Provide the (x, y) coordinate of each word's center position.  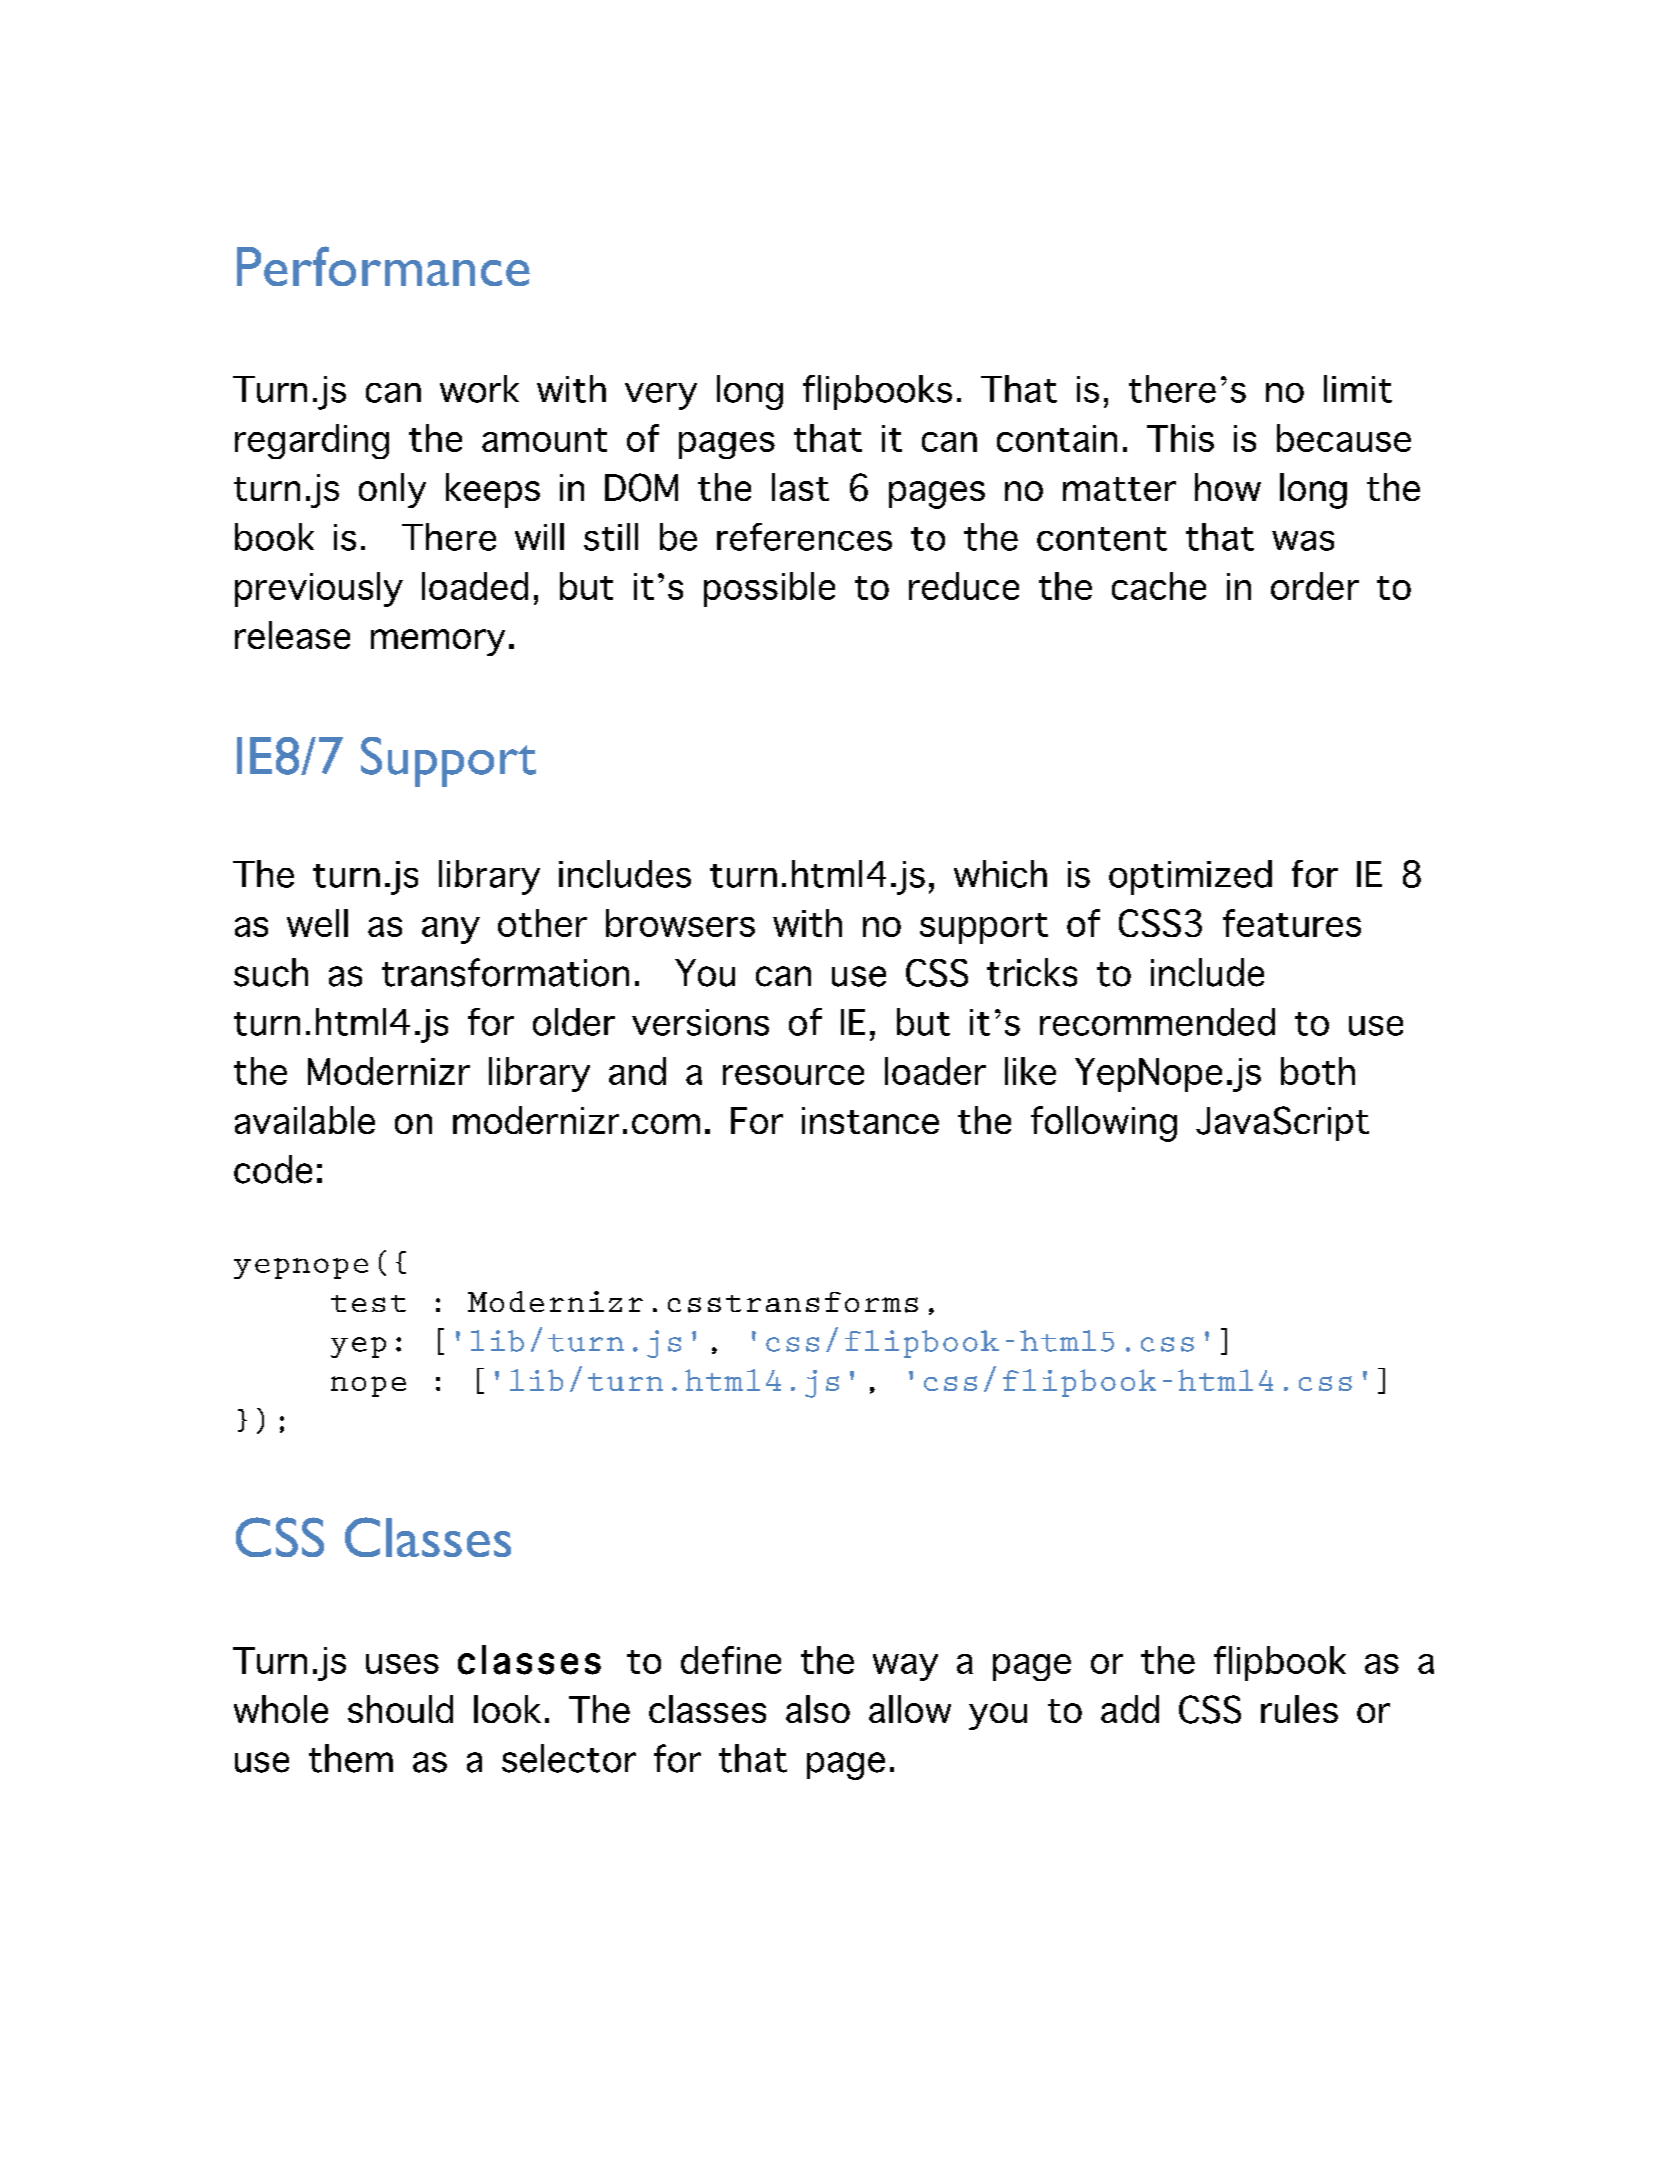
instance (870, 1120)
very (661, 396)
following (1104, 1124)
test (368, 1303)
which (1000, 874)
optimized (1190, 877)
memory (438, 642)
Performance (383, 266)
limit (1358, 389)
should (400, 1709)
